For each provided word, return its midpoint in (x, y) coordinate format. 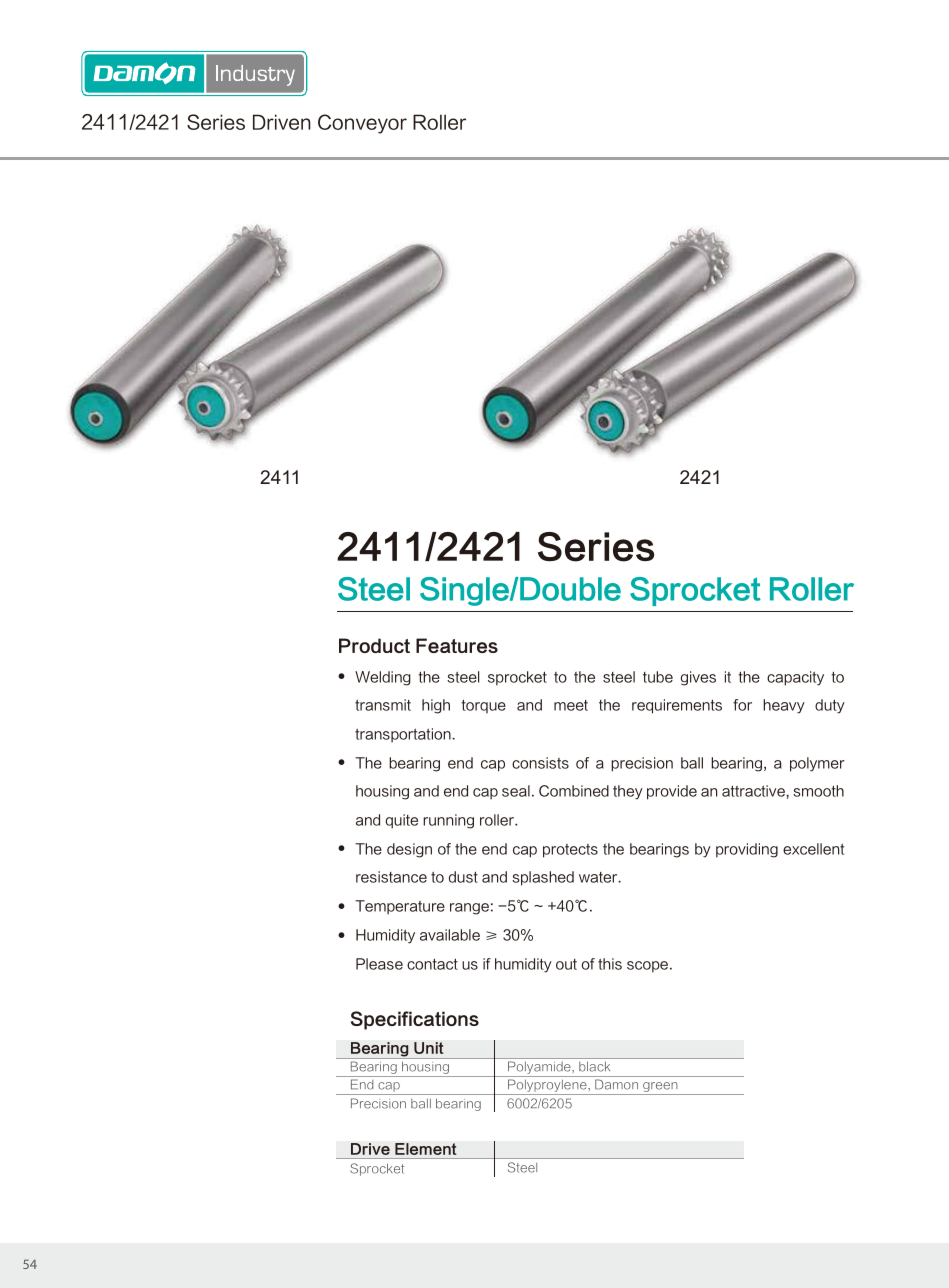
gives (698, 678)
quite (402, 821)
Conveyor (362, 124)
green (660, 1088)
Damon (616, 1084)
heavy (784, 706)
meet (571, 705)
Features (457, 645)
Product (374, 645)
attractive (754, 791)
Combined (574, 791)
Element (426, 1149)
